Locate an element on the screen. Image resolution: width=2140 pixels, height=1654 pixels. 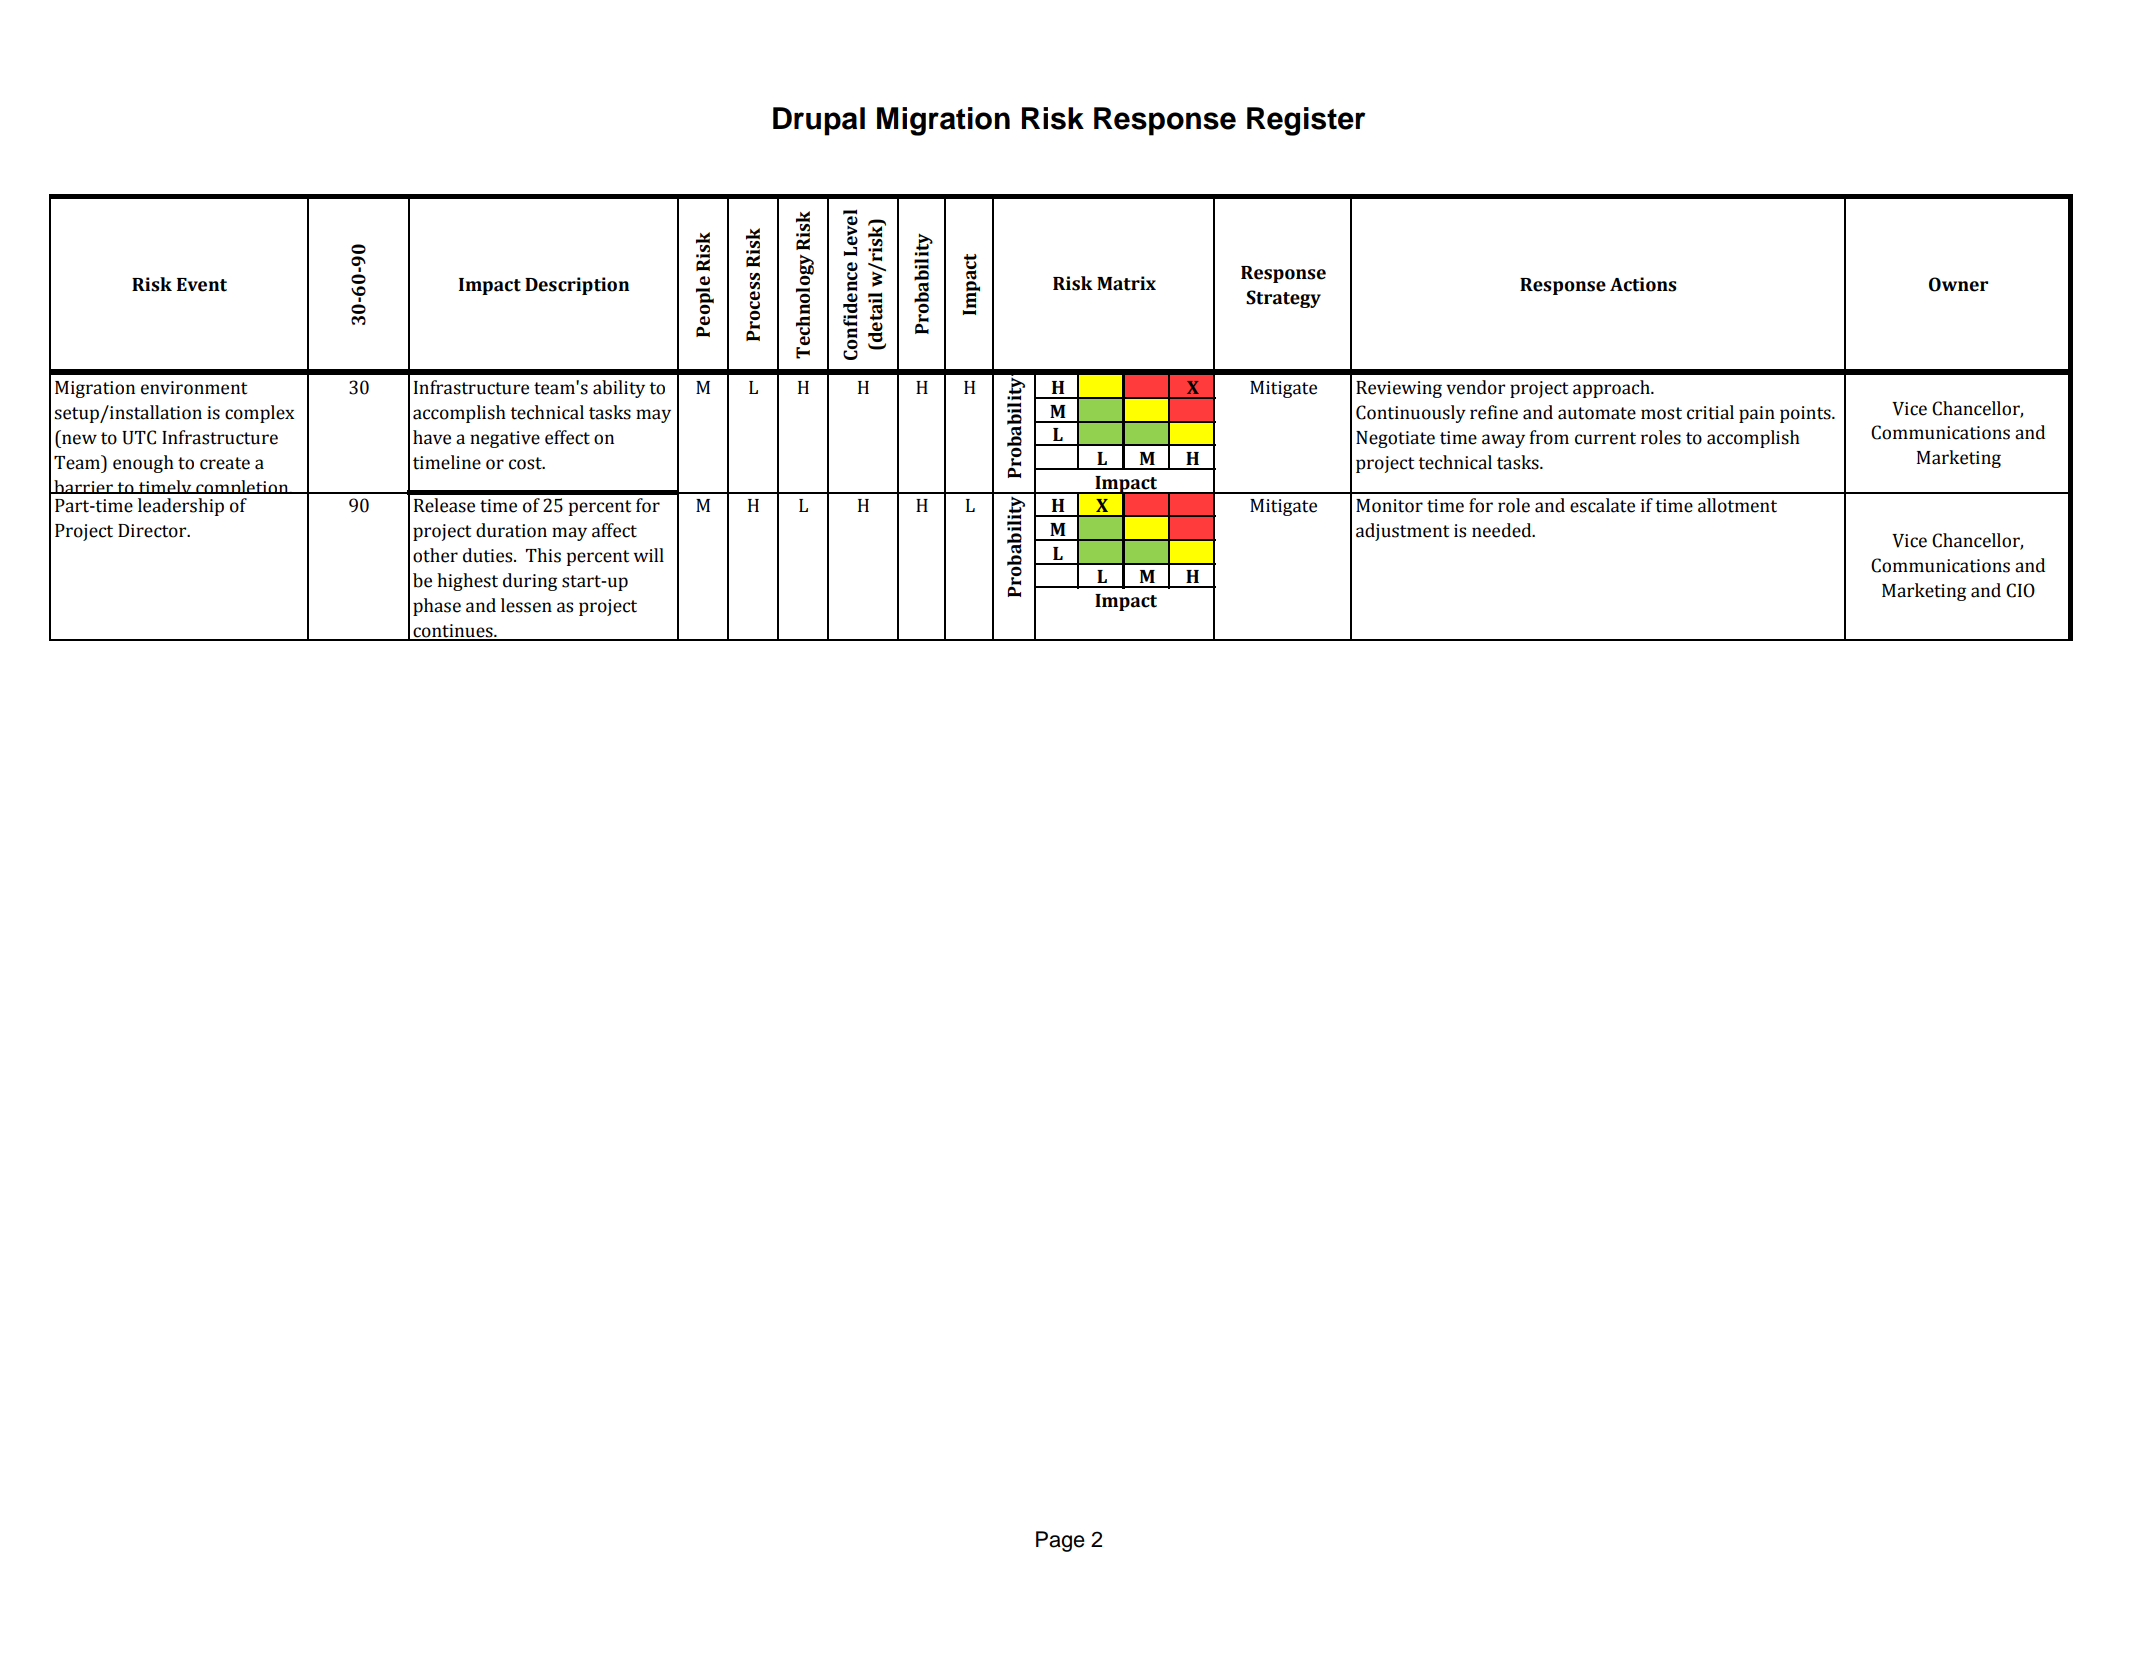
Drupal is located at coordinates (819, 121).
